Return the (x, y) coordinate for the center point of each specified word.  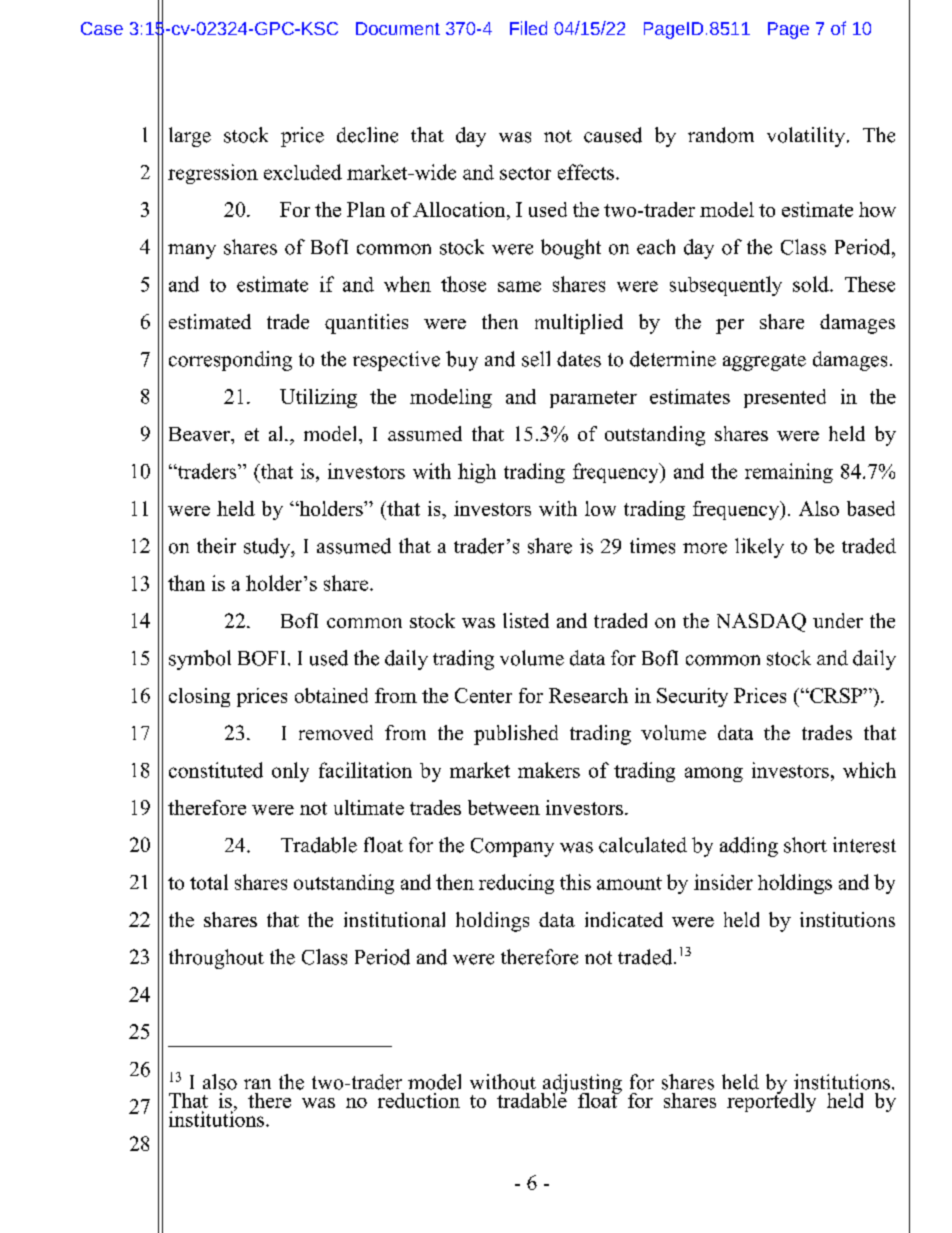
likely (759, 548)
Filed (528, 28)
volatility (806, 137)
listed (526, 620)
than (186, 583)
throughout (216, 959)
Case (102, 28)
